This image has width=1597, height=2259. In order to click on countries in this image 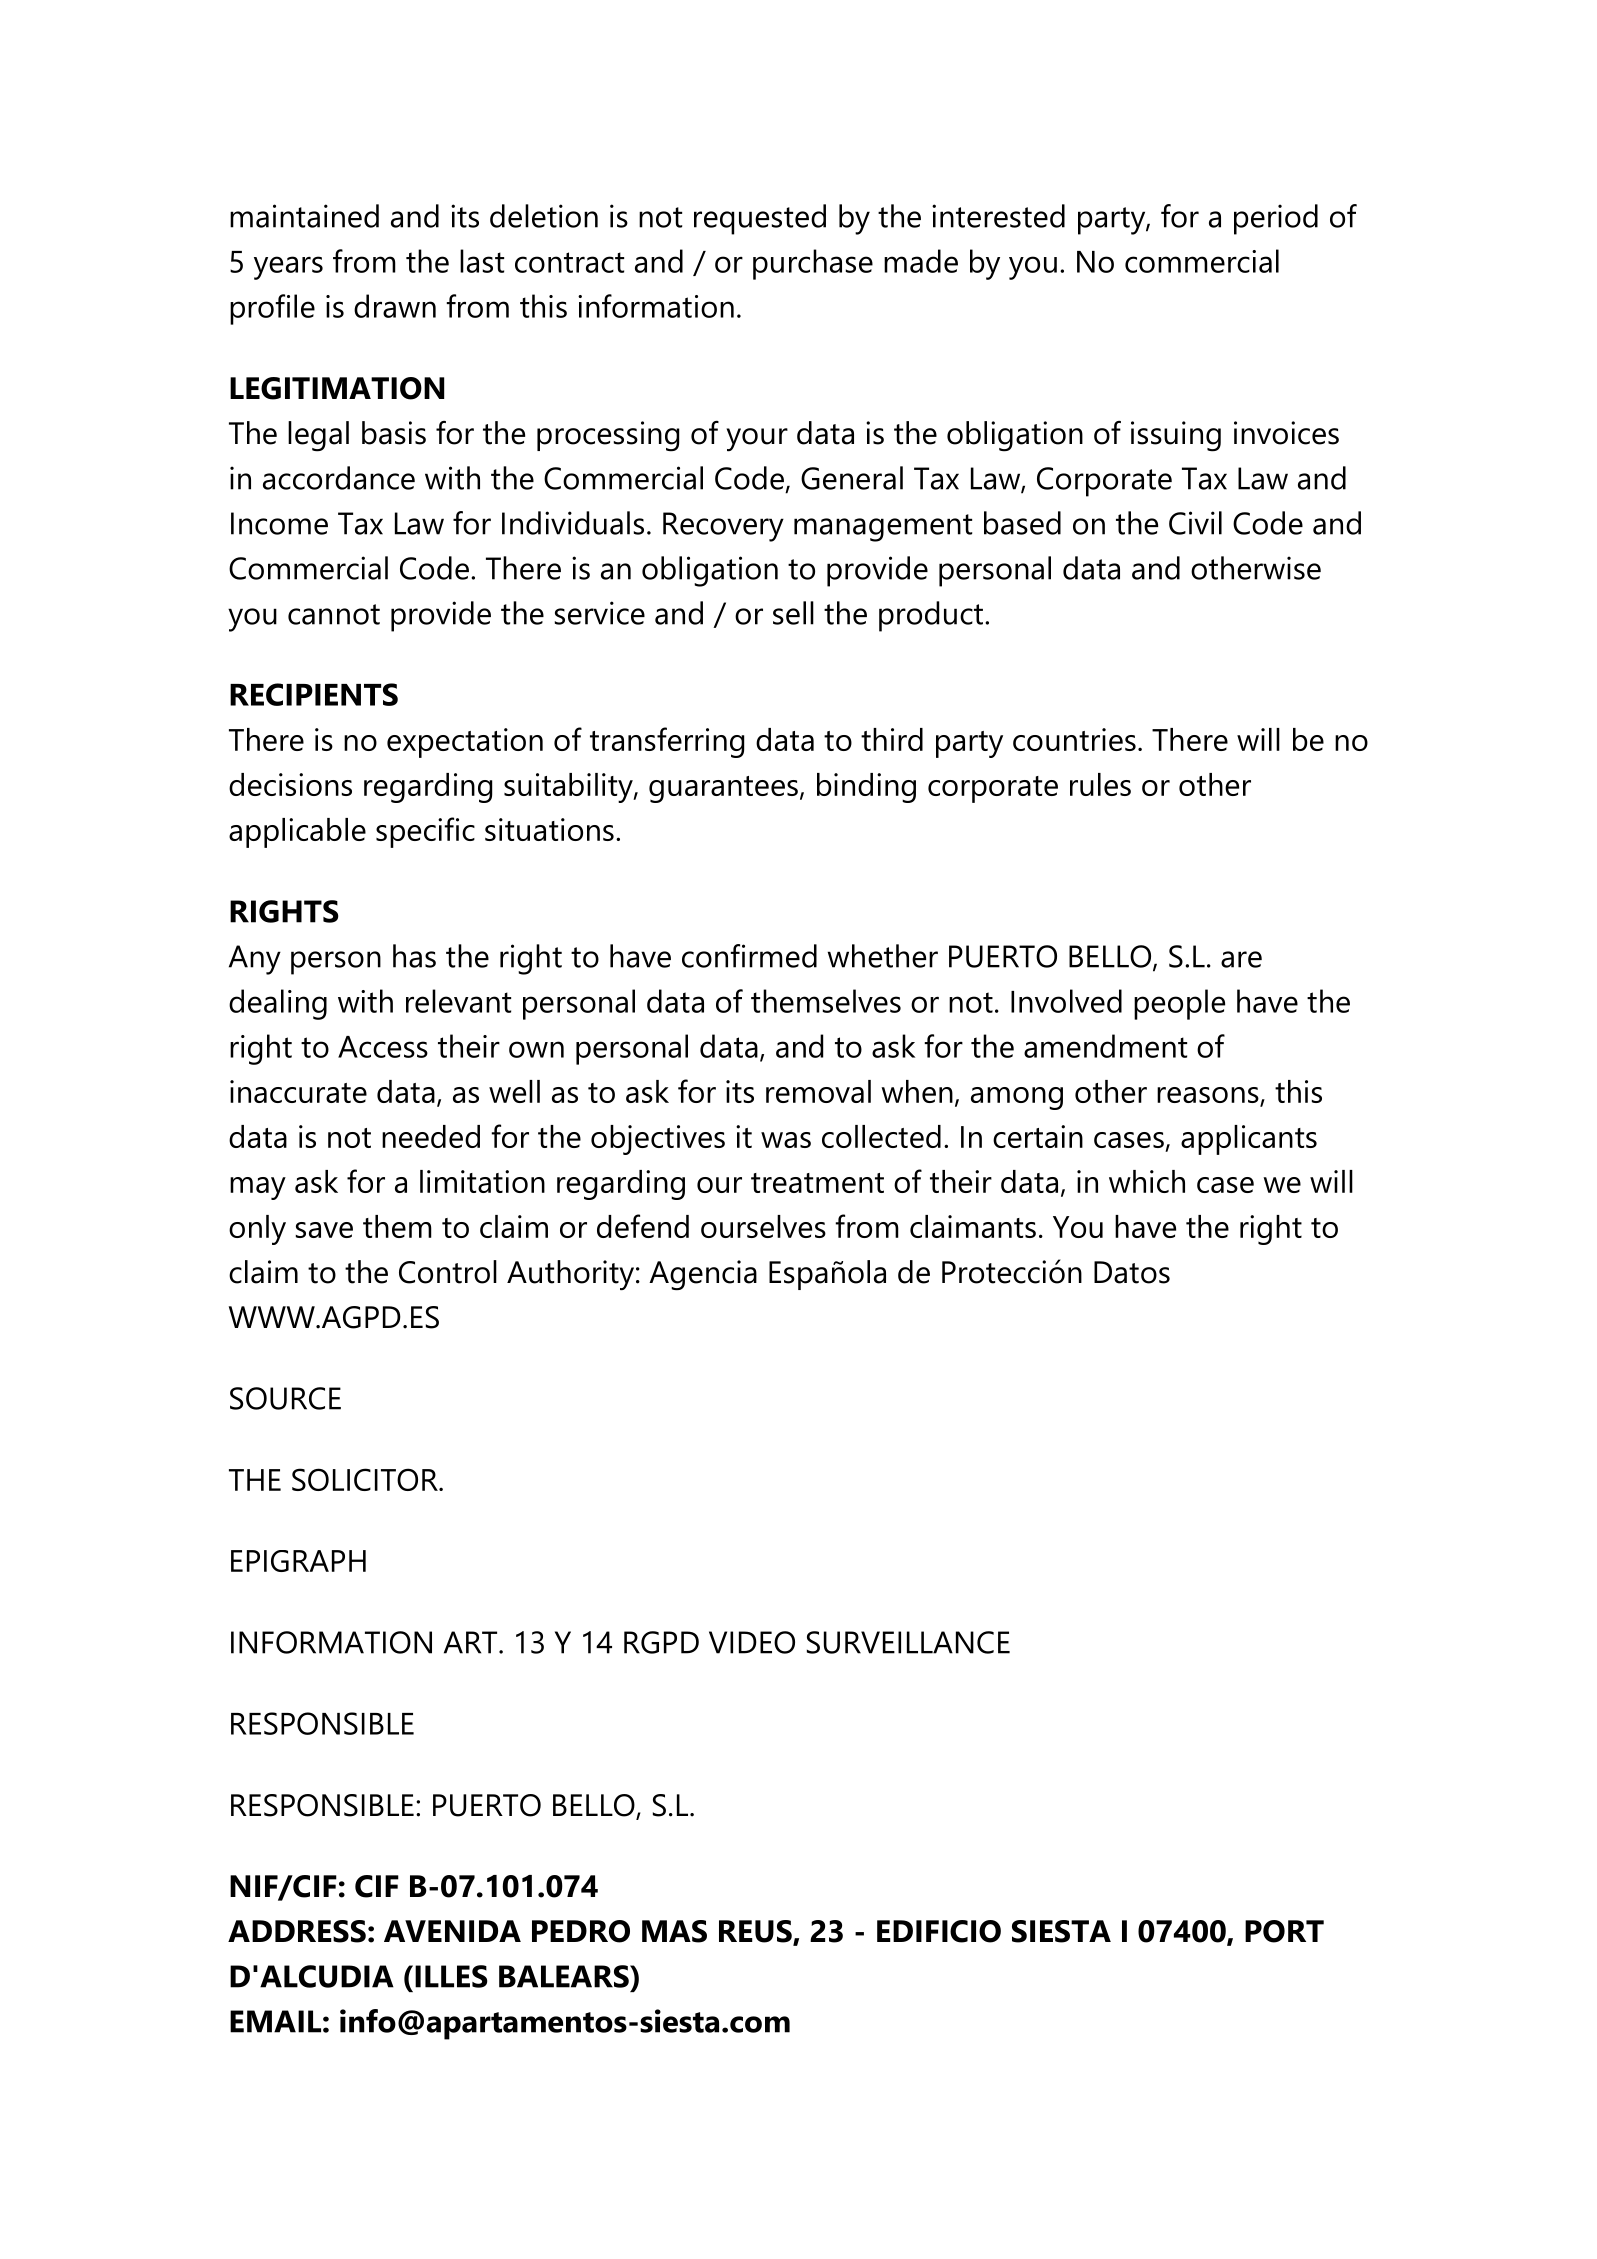, I will do `click(1074, 739)`.
